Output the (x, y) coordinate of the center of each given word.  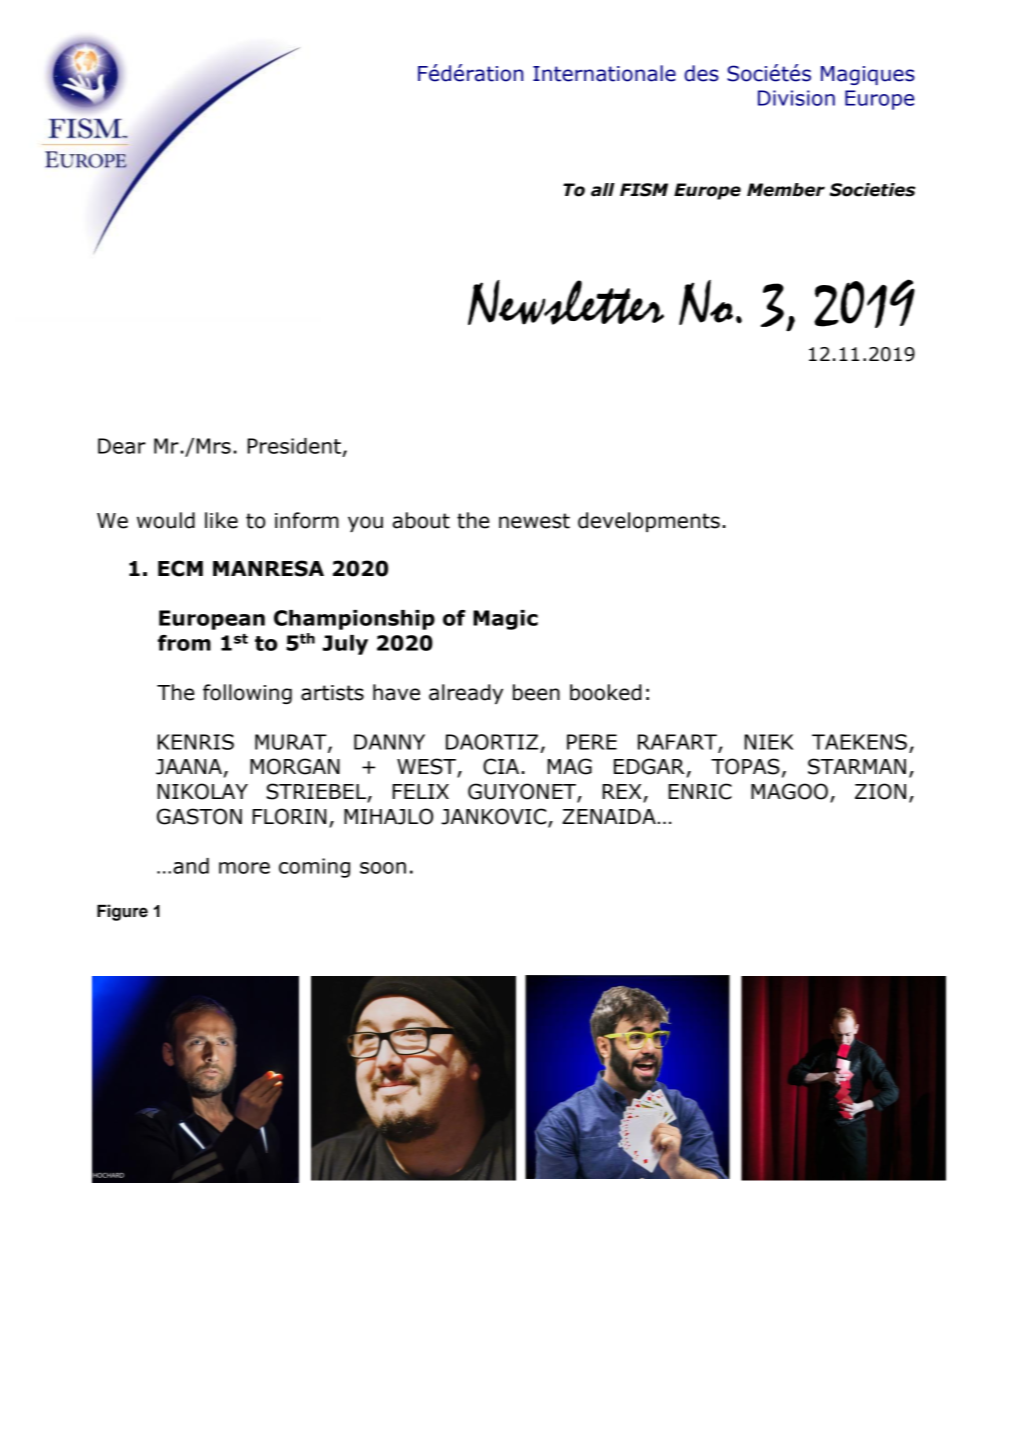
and (191, 866)
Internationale (604, 73)
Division (796, 98)
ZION (880, 791)
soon (383, 868)
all (603, 190)
